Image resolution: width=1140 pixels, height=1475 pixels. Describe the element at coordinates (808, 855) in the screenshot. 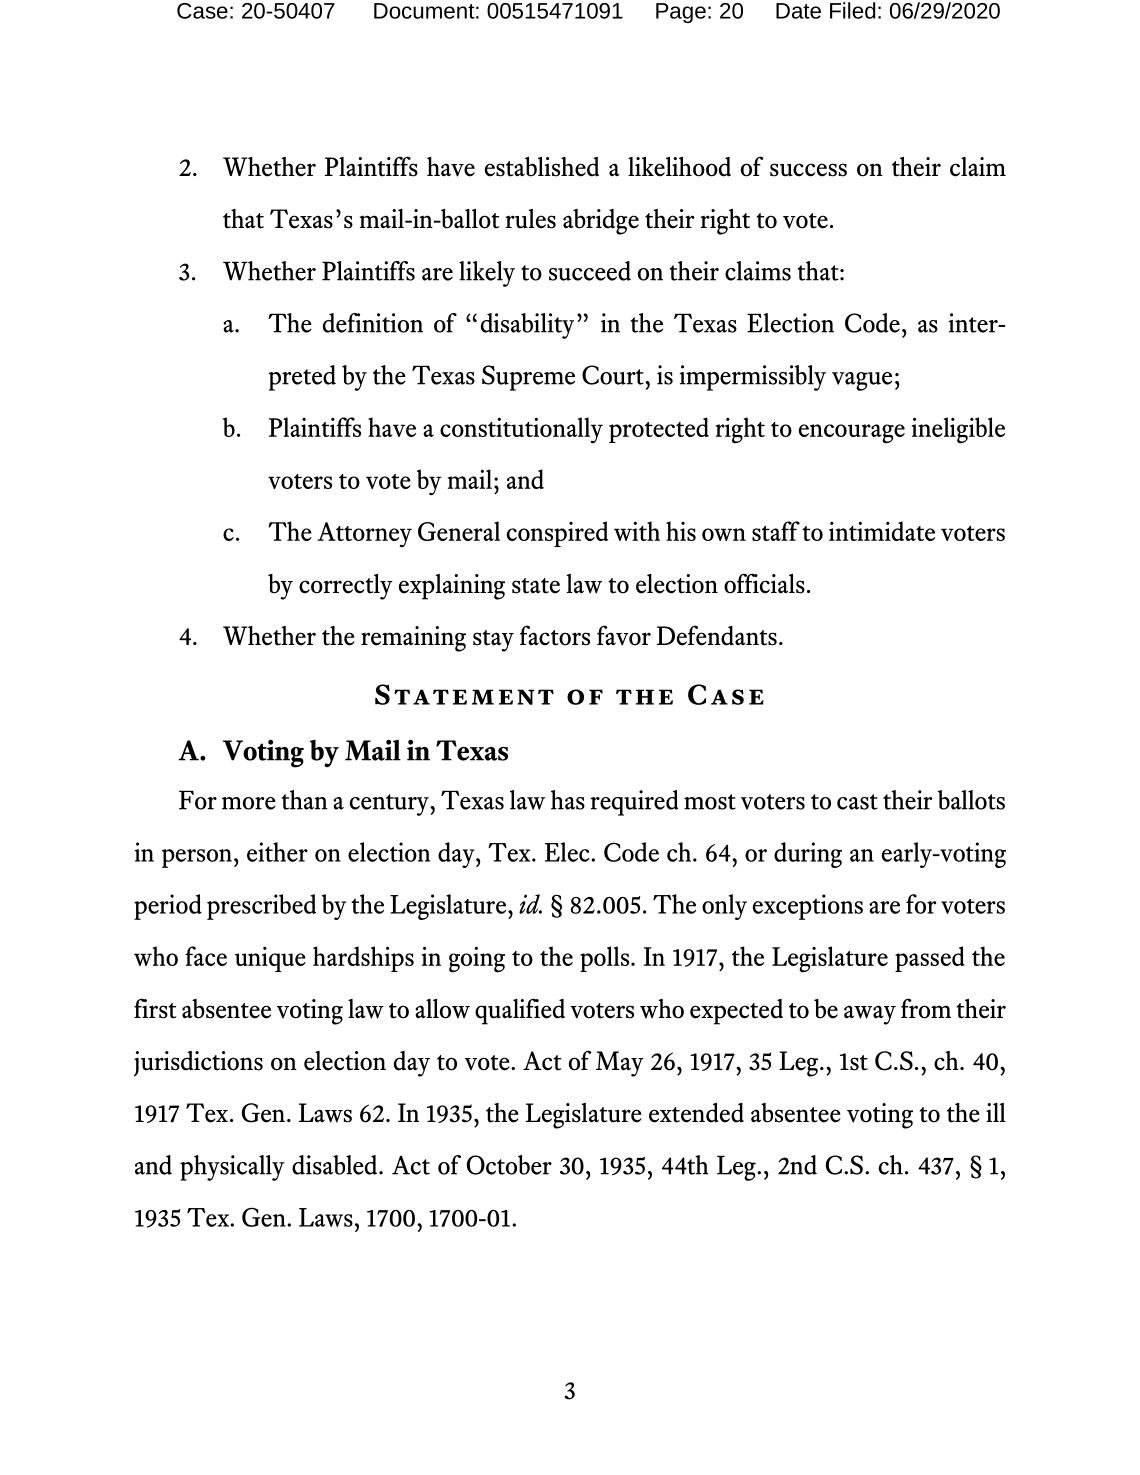

I see `during` at that location.
